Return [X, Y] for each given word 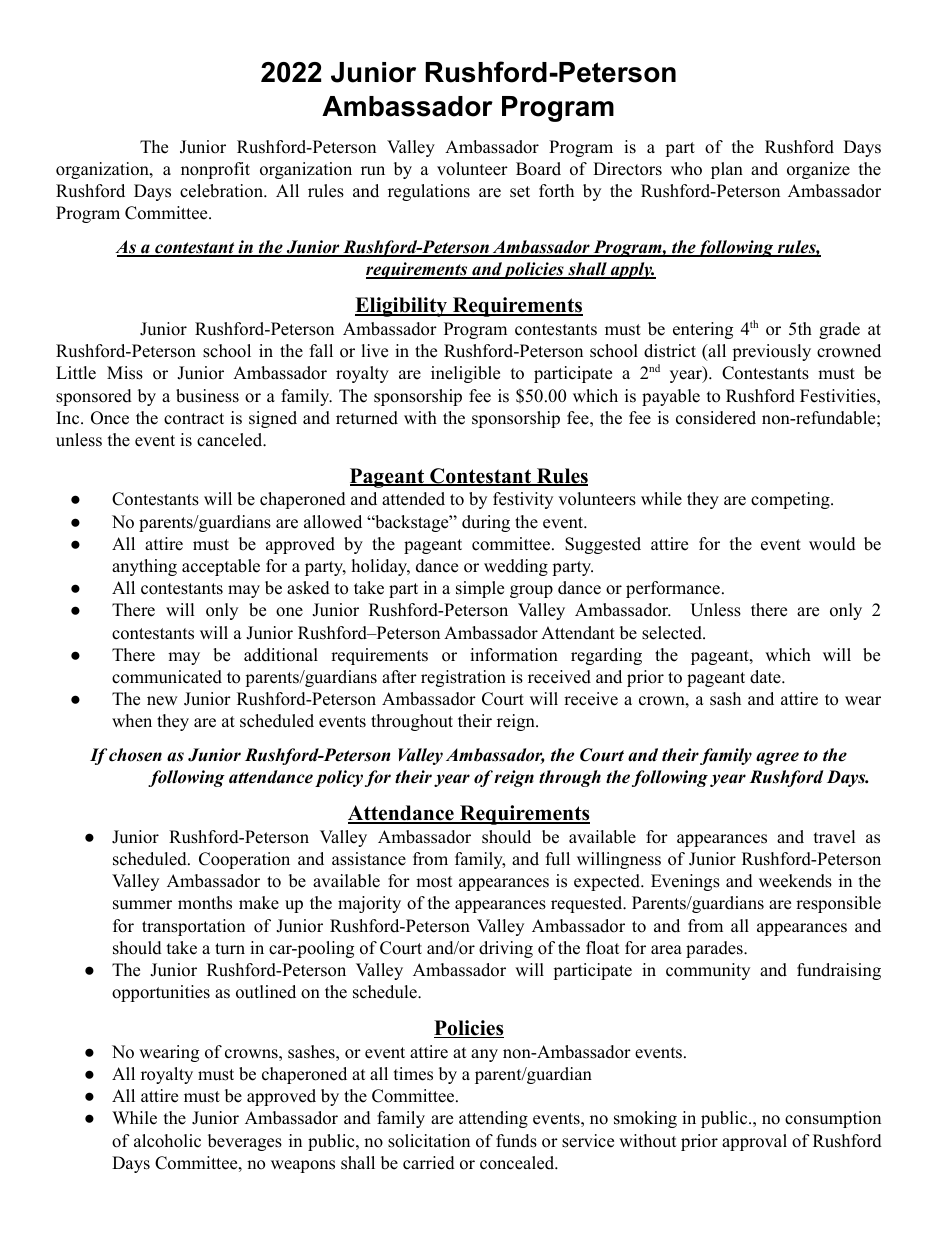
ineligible [465, 374]
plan [727, 170]
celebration [222, 191]
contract [194, 419]
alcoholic [167, 1141]
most [434, 882]
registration [463, 678]
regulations [429, 192]
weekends [795, 881]
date [765, 677]
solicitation [429, 1141]
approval [754, 1142]
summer [142, 905]
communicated [167, 677]
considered [716, 418]
